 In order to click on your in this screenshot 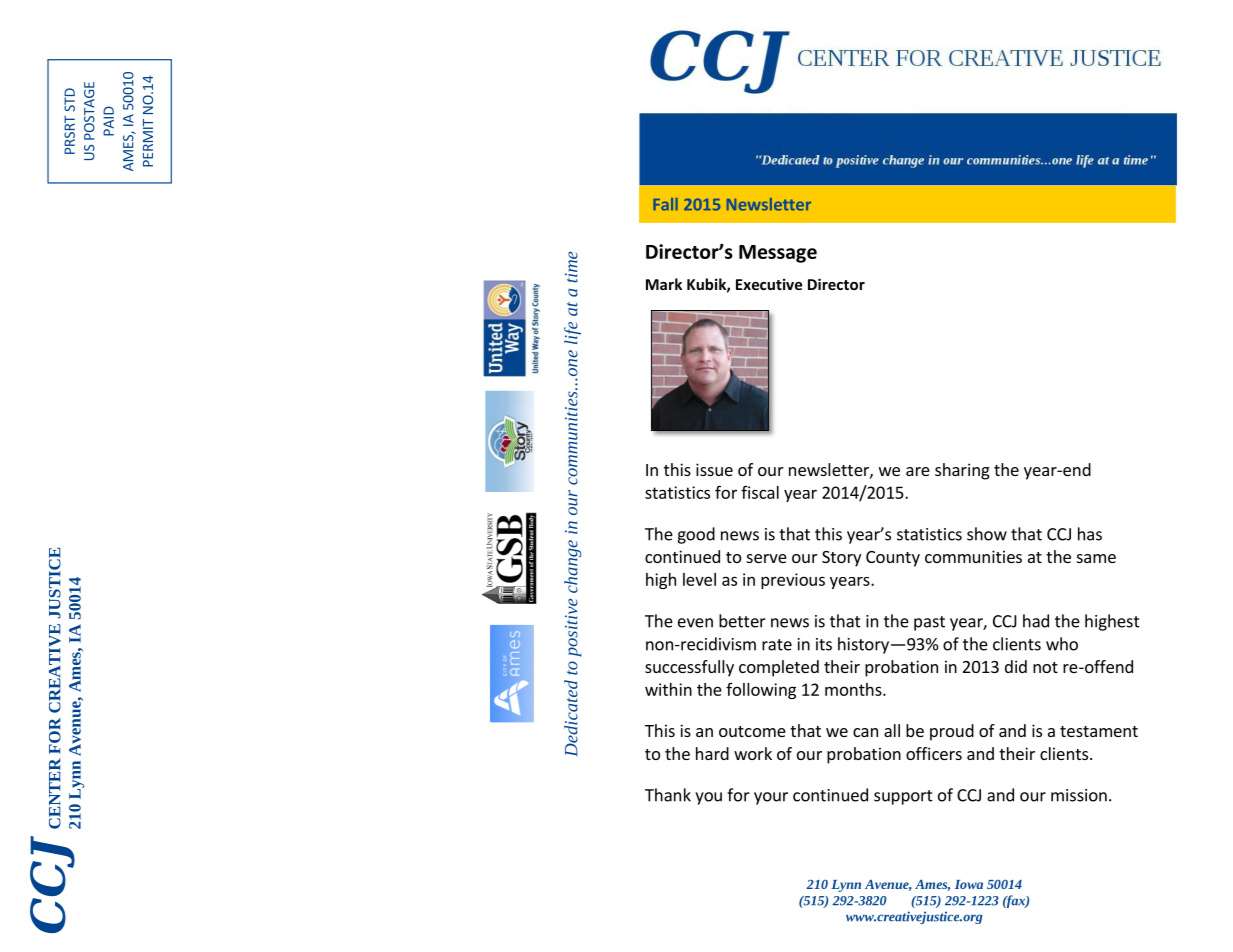, I will do `click(771, 798)`.
